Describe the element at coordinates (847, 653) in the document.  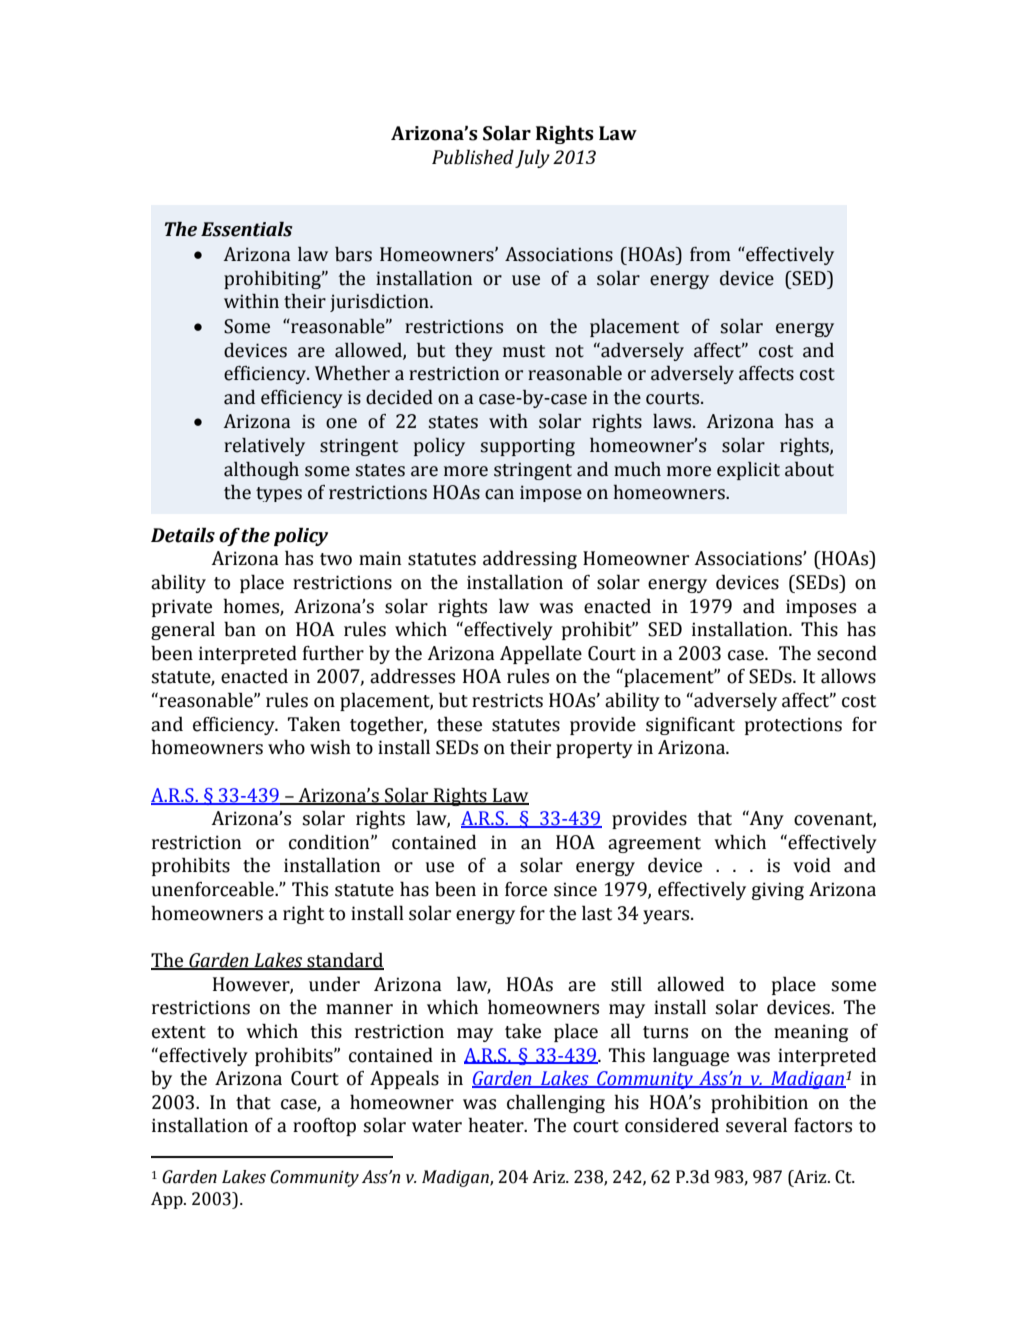
I see `second` at that location.
